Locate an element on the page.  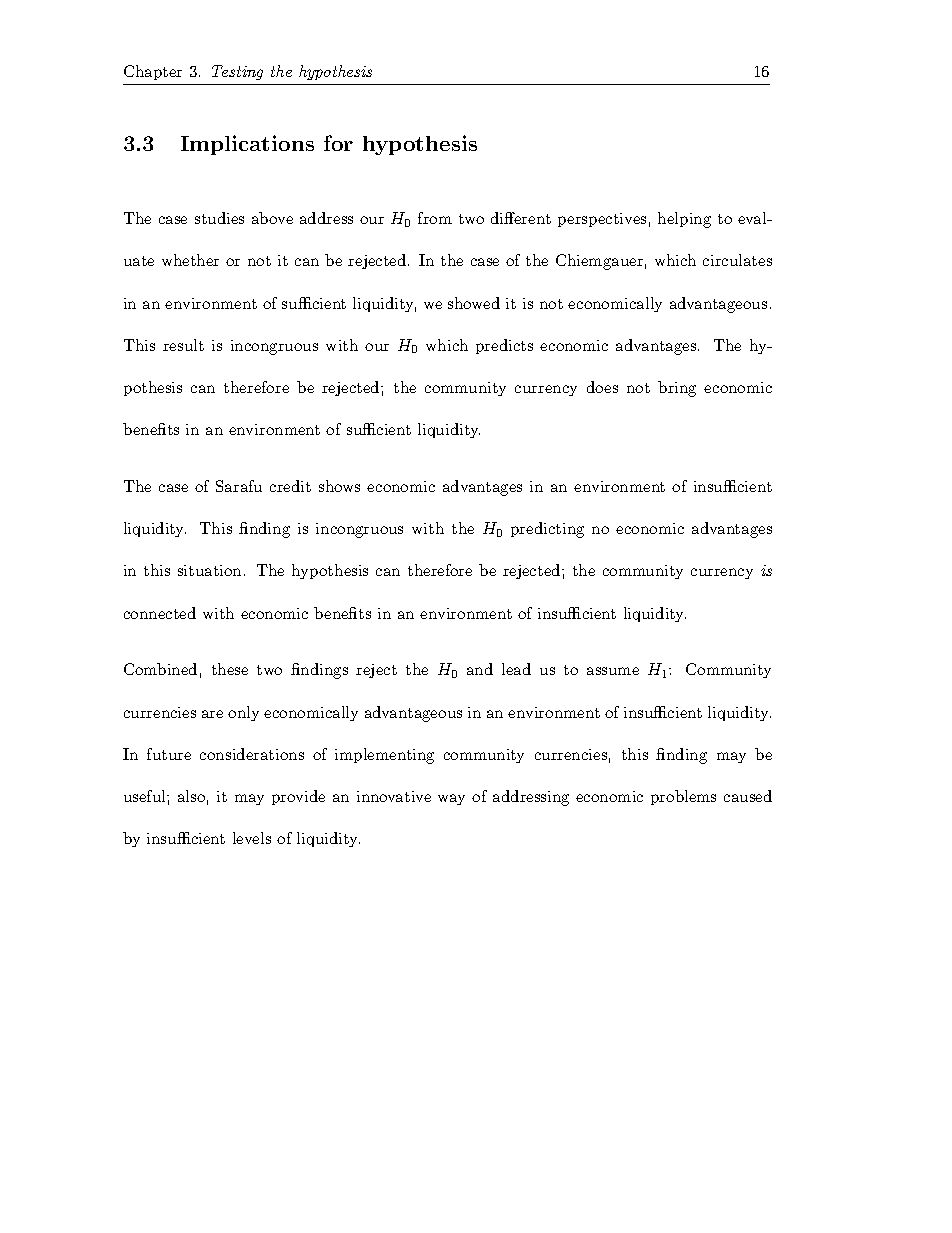
levels is located at coordinates (252, 838).
